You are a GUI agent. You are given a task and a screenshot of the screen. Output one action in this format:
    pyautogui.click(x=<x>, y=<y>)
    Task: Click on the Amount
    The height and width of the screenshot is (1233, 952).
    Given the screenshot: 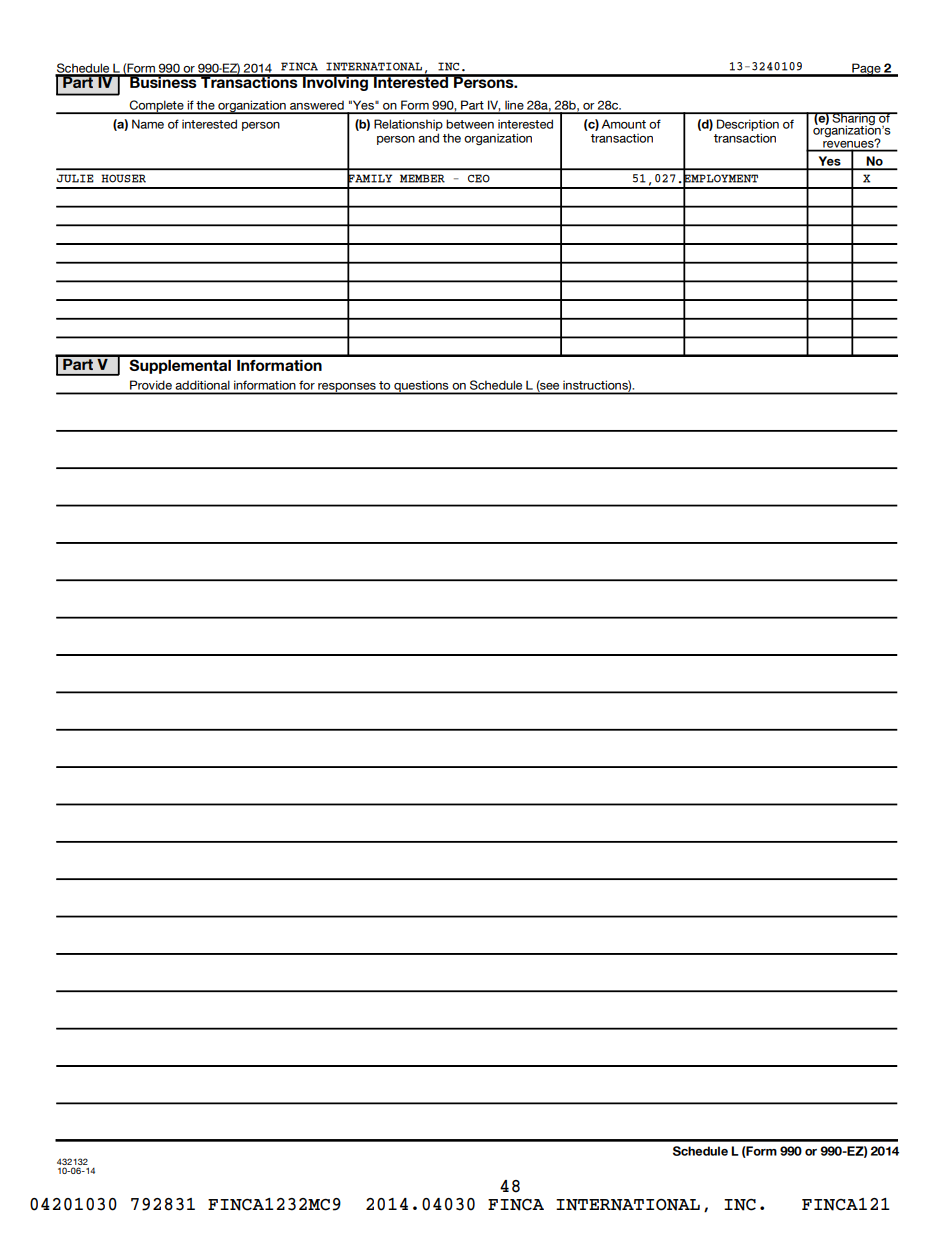 What is the action you would take?
    pyautogui.click(x=624, y=124)
